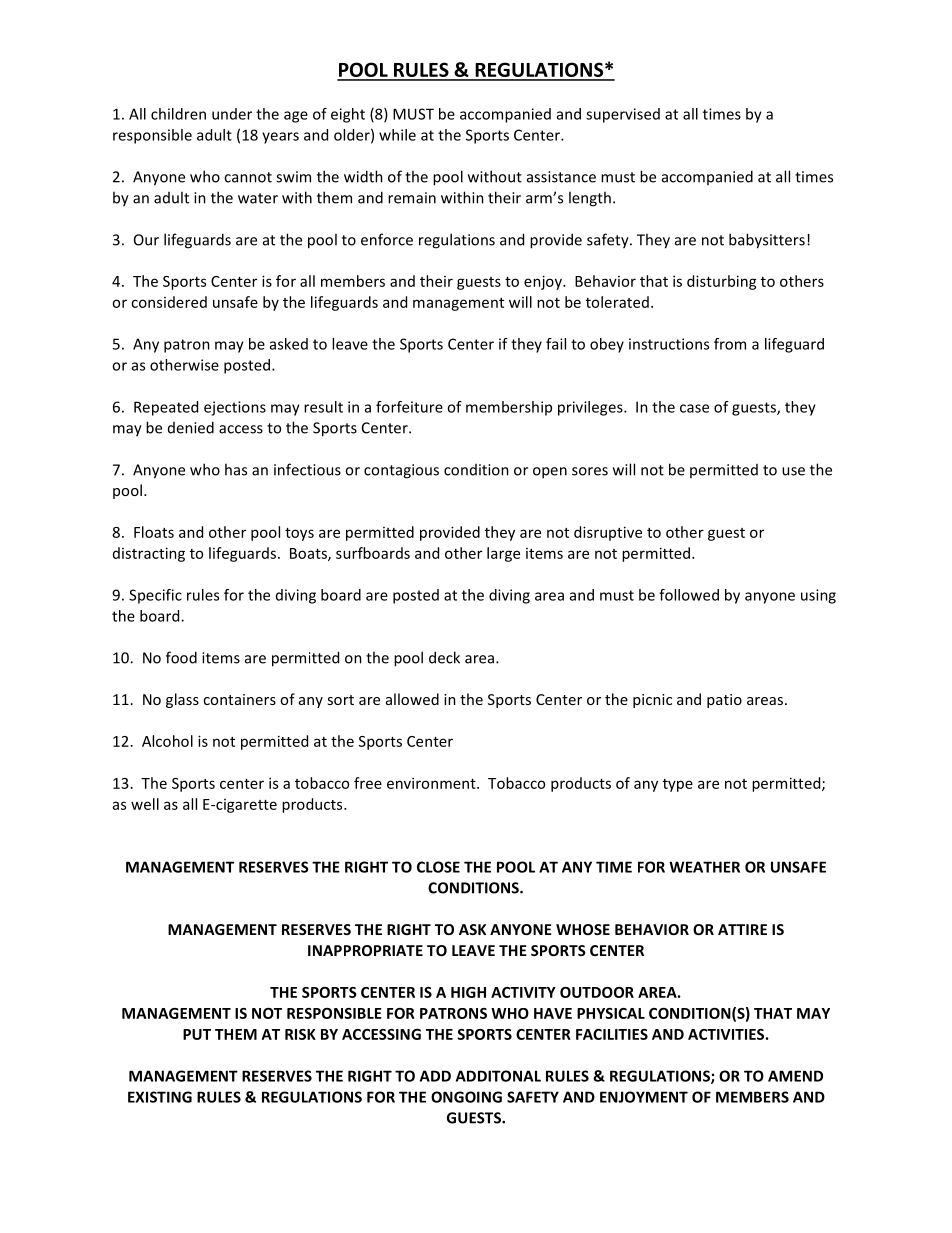 The image size is (952, 1233). Describe the element at coordinates (235, 408) in the screenshot. I see `ejections` at that location.
